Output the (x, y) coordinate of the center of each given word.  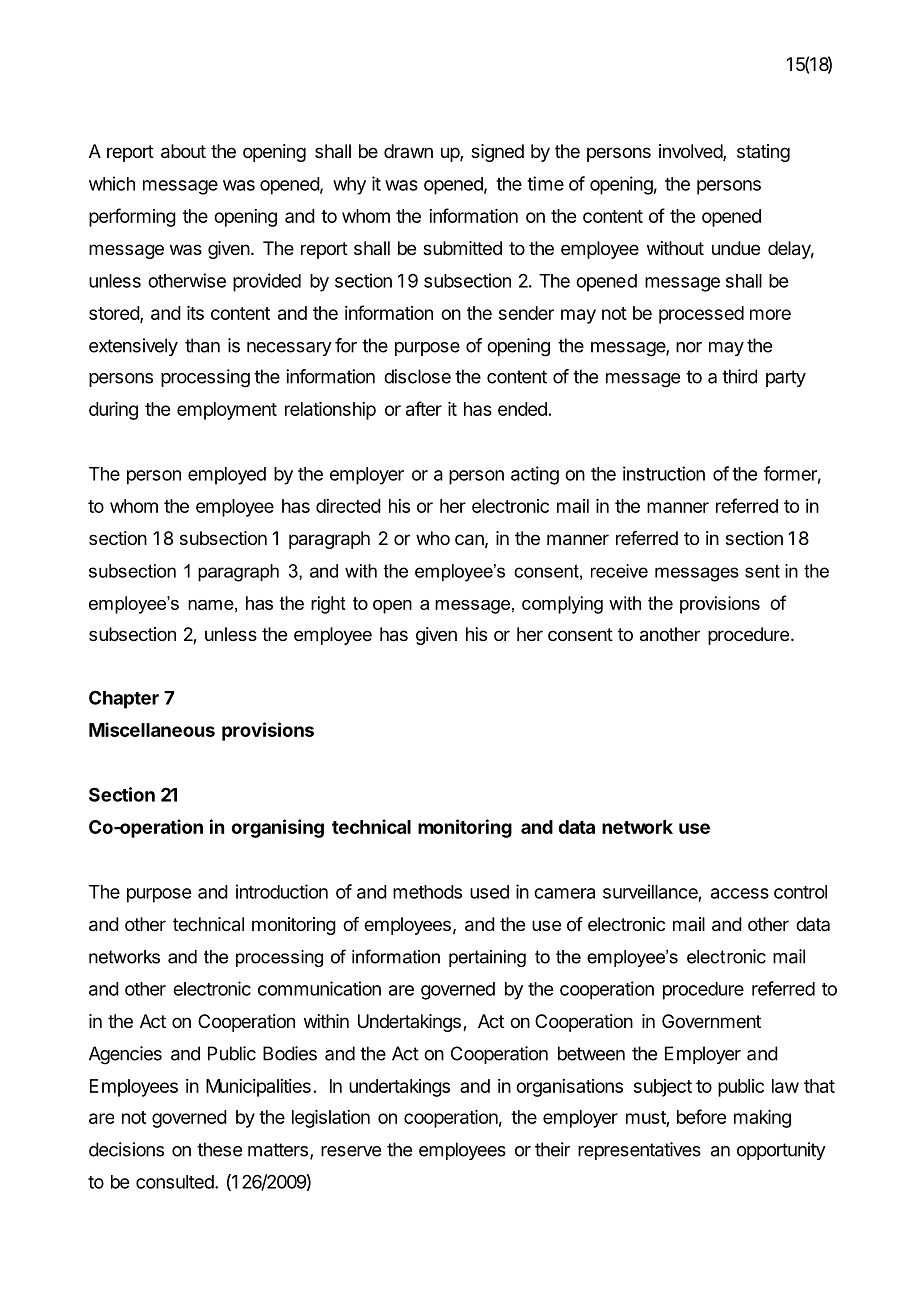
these (219, 1149)
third (739, 376)
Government (711, 1021)
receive (619, 571)
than (202, 345)
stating (763, 153)
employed (227, 476)
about (183, 151)
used (489, 892)
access (740, 893)
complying (562, 605)
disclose (417, 376)
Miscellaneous (152, 729)
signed (497, 153)
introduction (282, 891)
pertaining (487, 958)
